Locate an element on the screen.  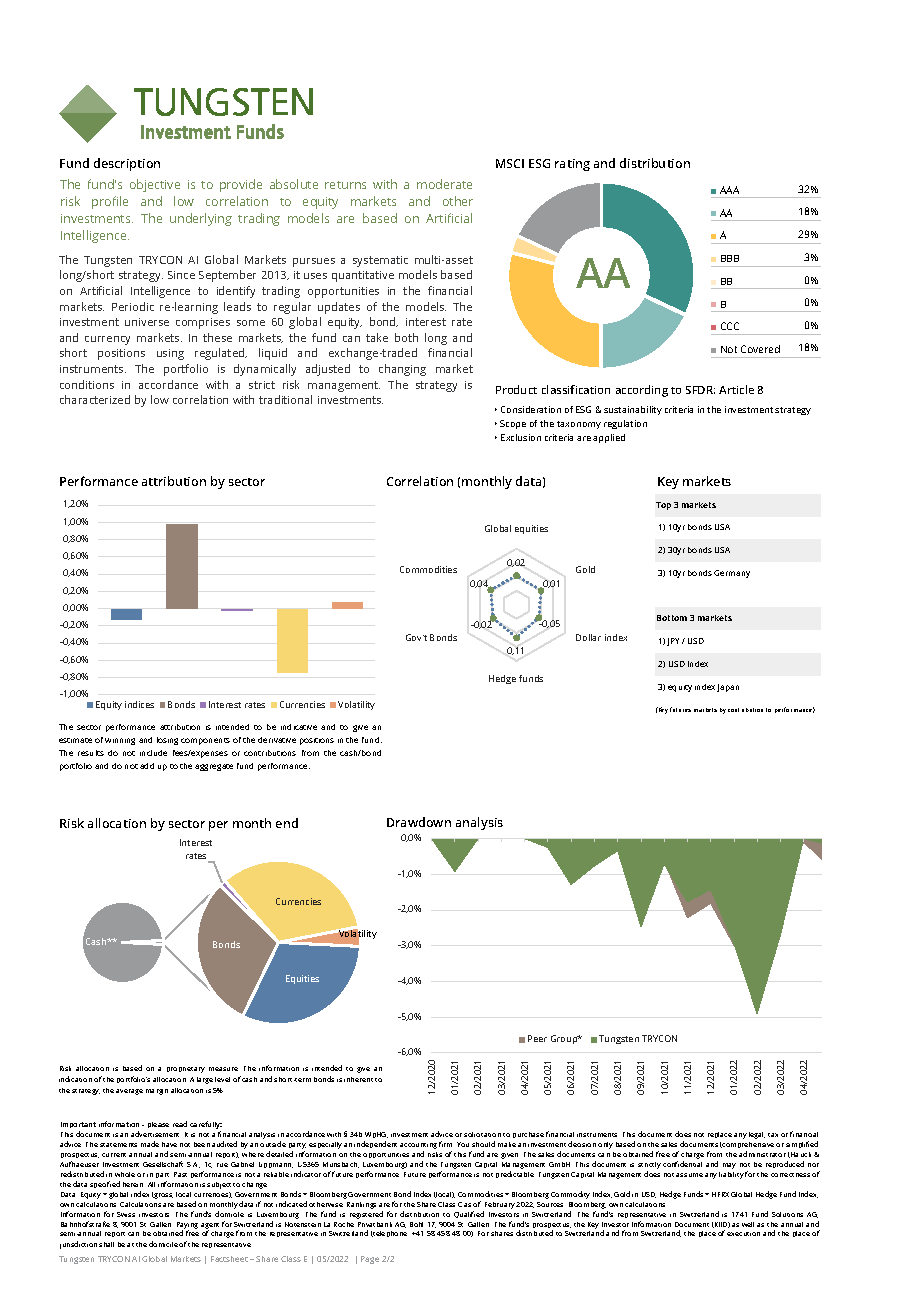
Japan is located at coordinates (728, 688).
